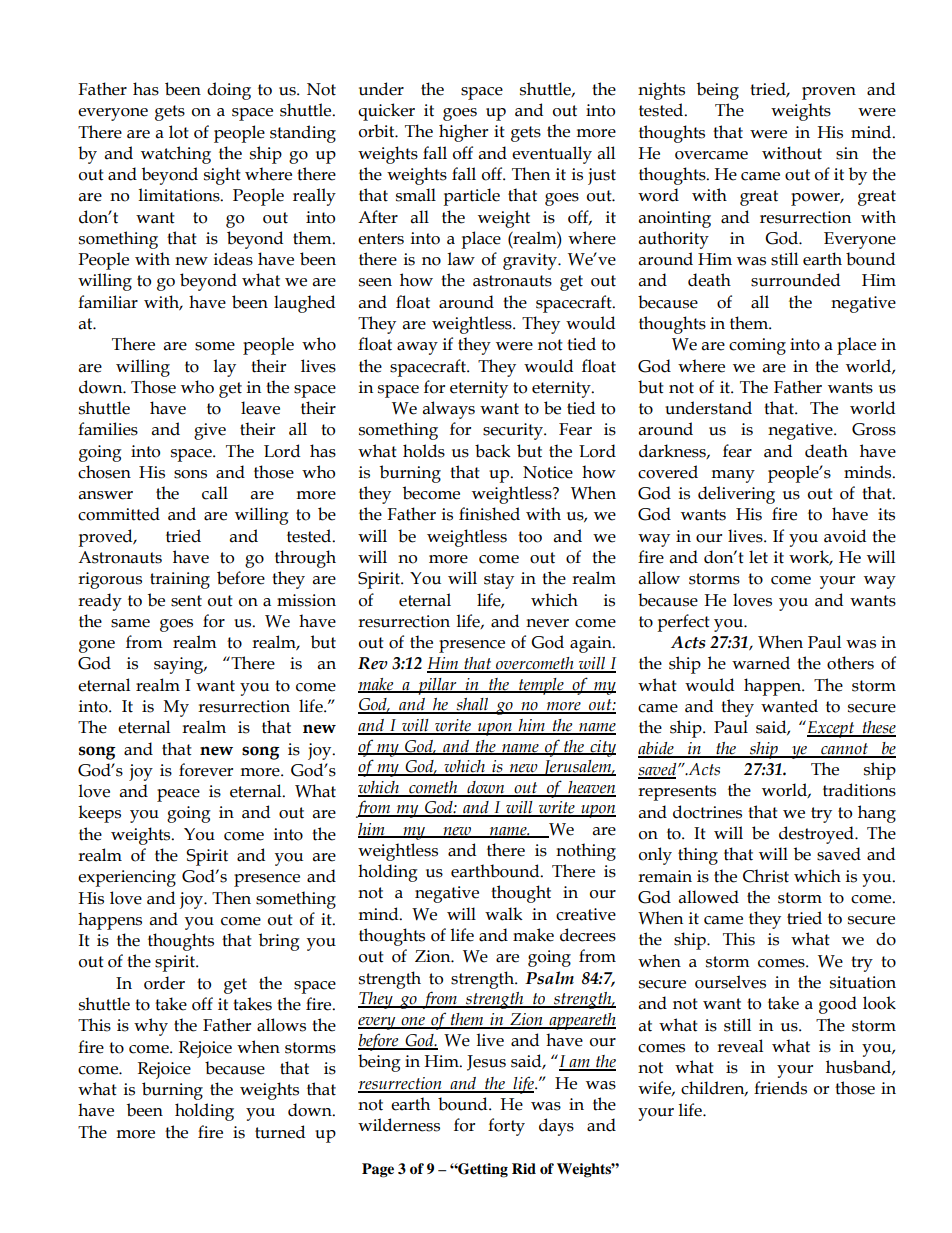 This screenshot has height=1233, width=952. Describe the element at coordinates (761, 663) in the screenshot. I see `warned` at that location.
